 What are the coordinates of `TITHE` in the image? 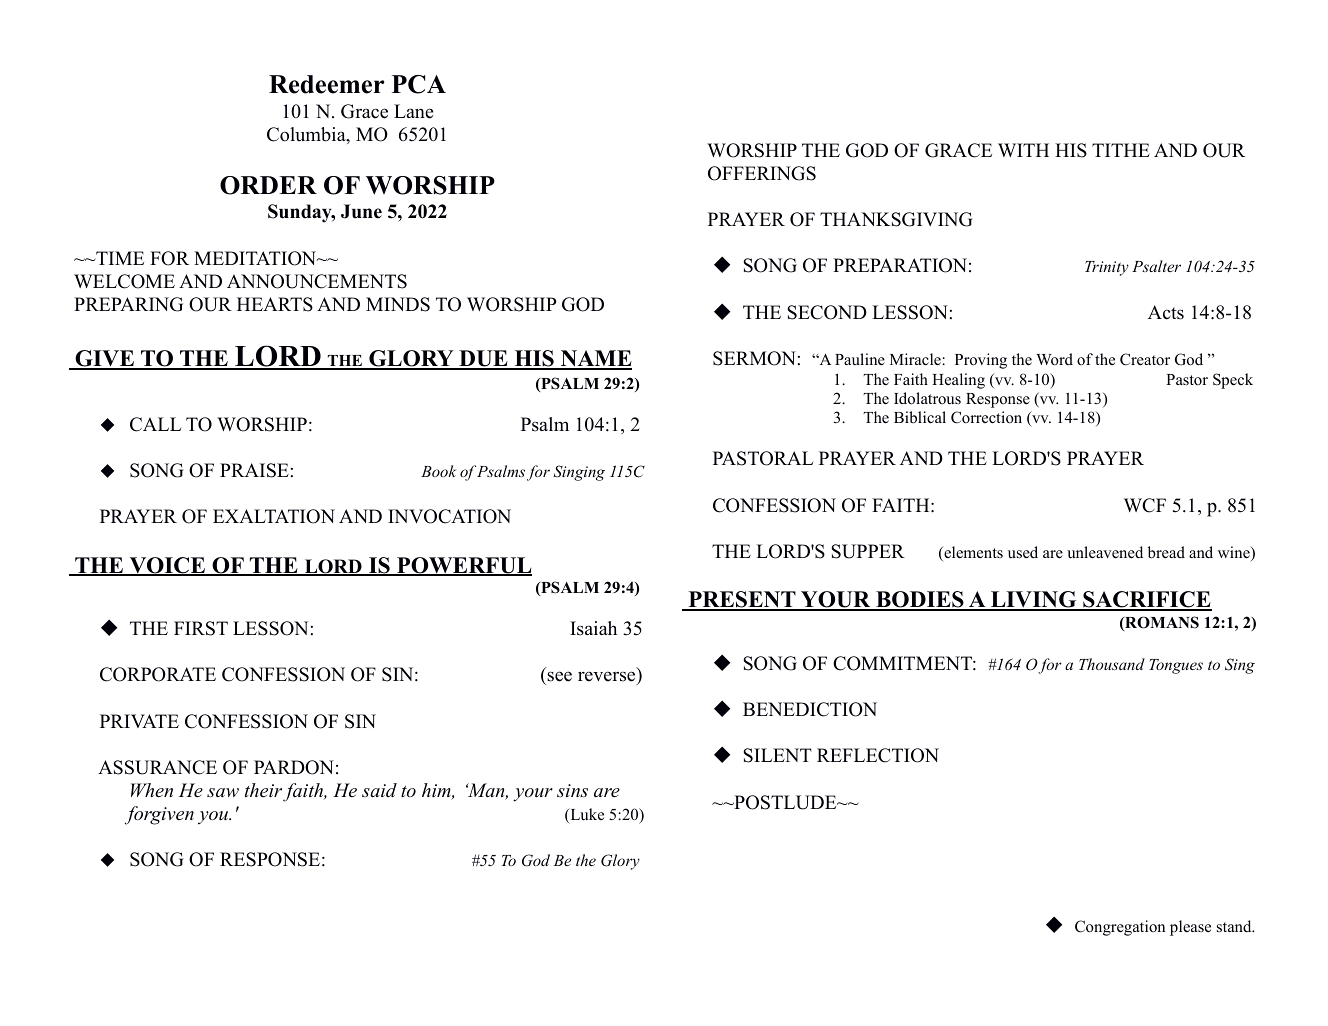 It's located at (1121, 150).
